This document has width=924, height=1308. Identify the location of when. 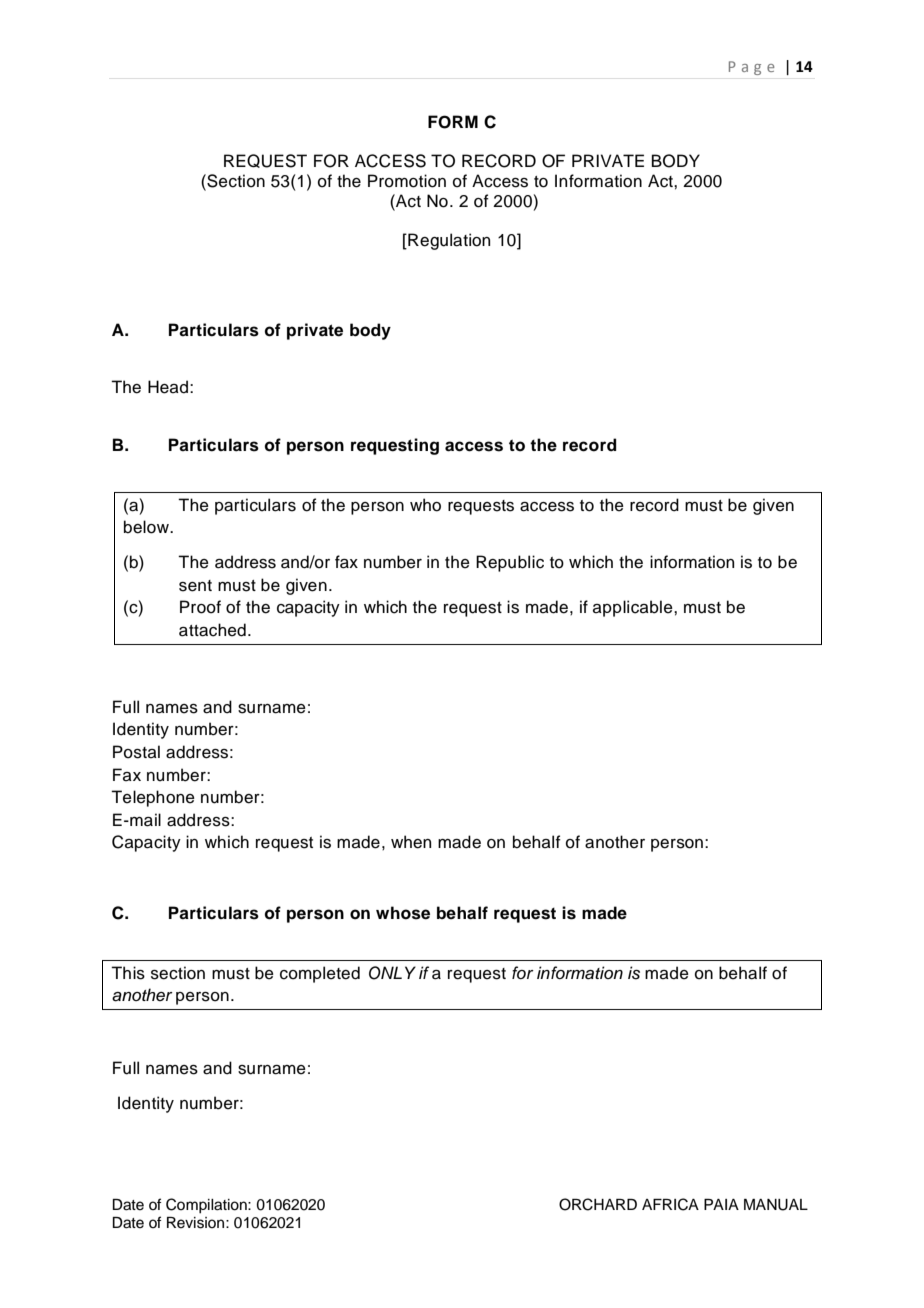
(411, 842).
